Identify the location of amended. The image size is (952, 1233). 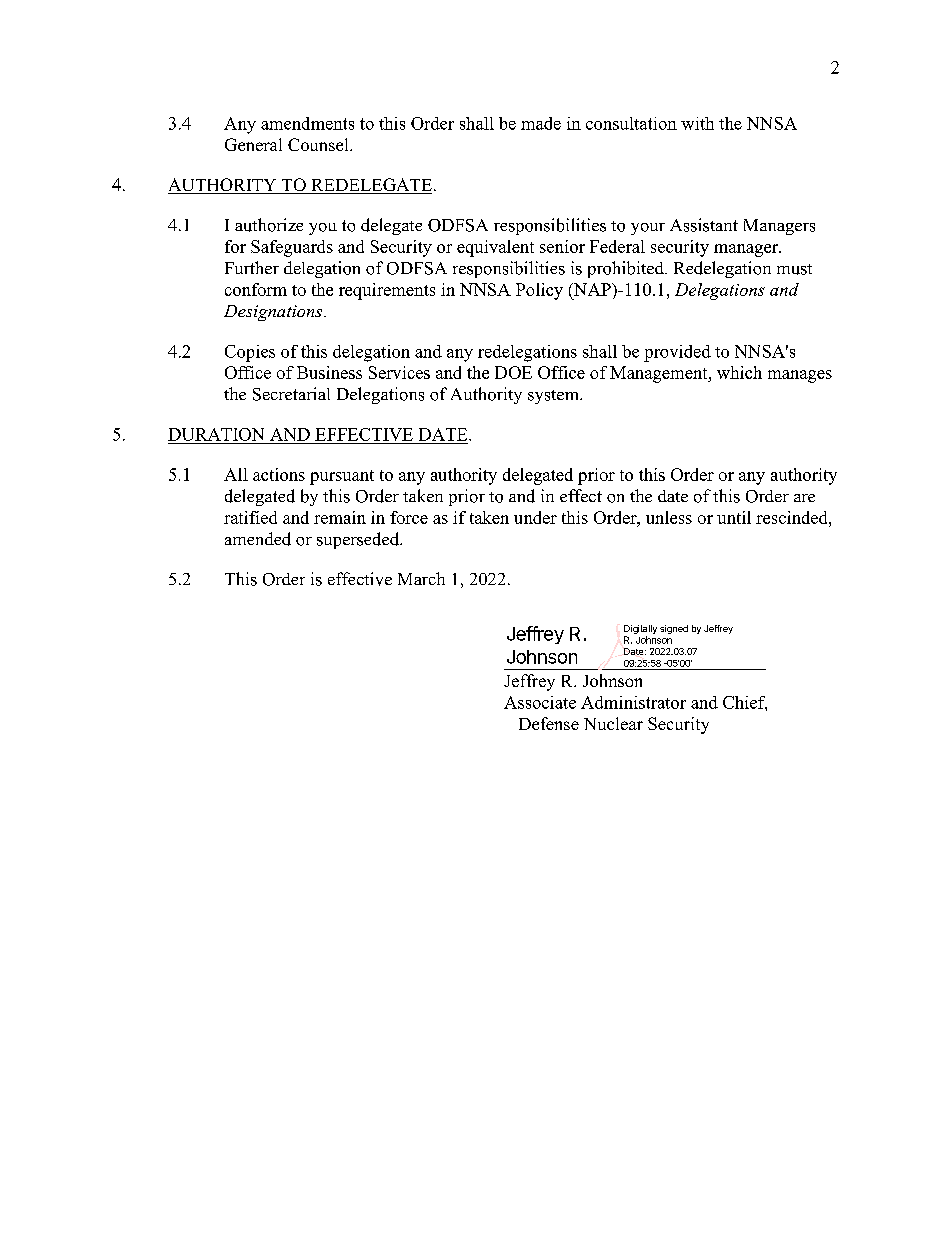
(258, 539).
